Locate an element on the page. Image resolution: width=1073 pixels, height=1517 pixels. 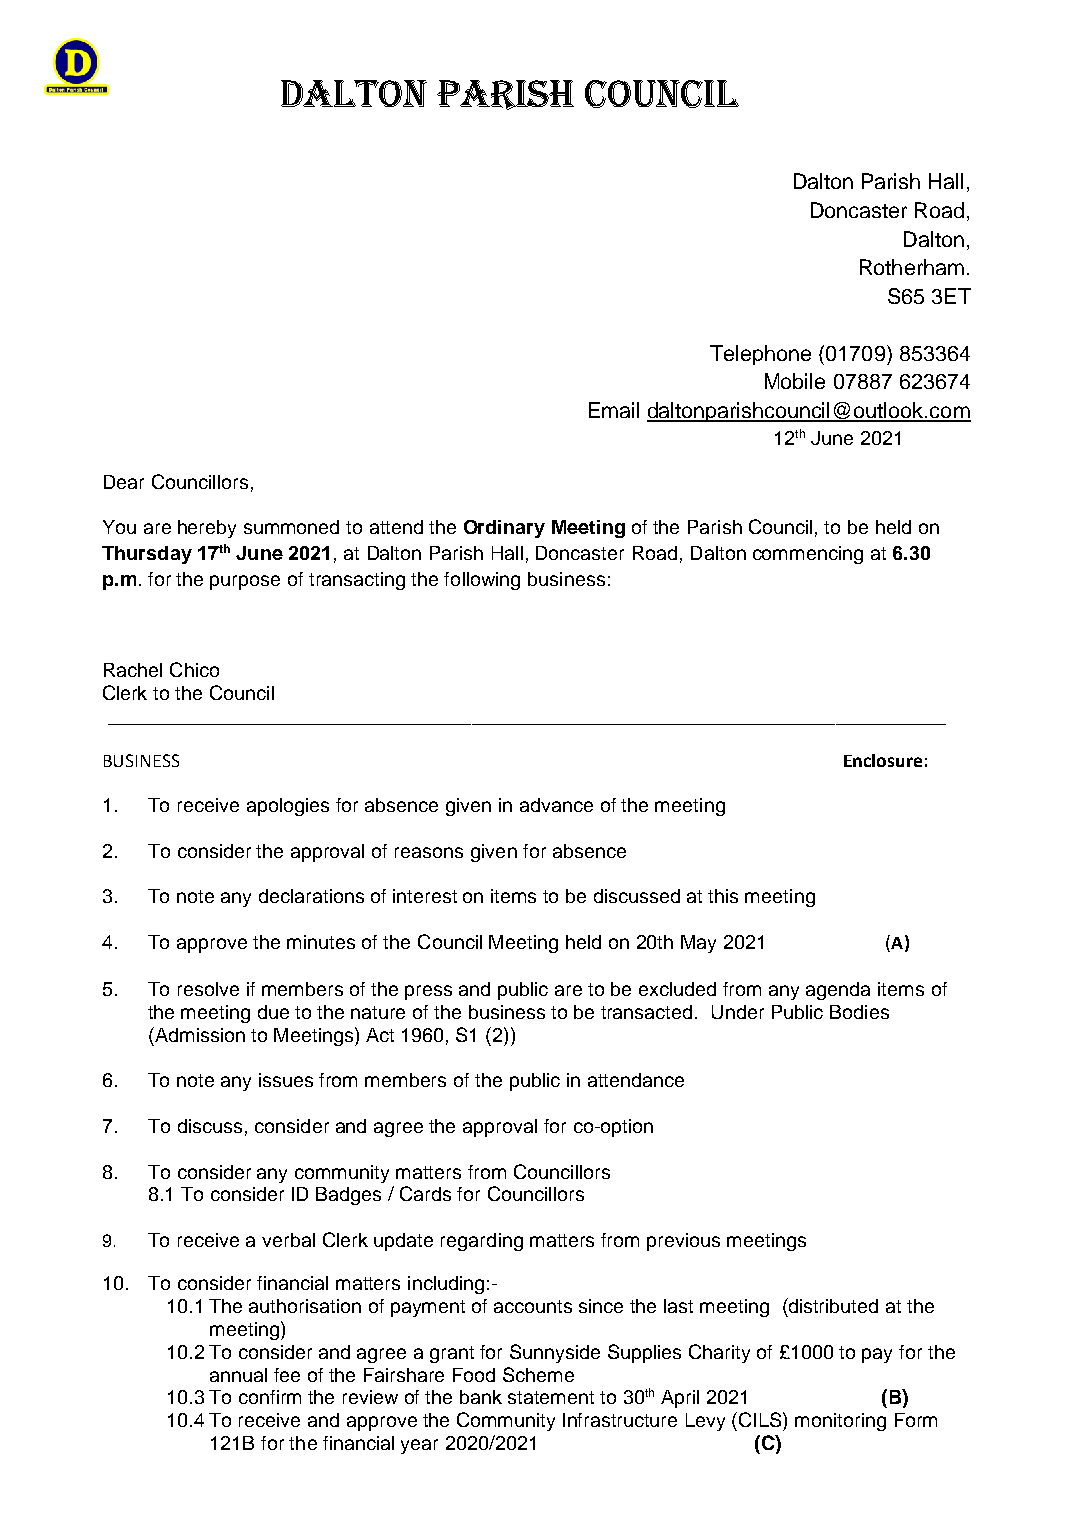
Telephone is located at coordinates (760, 355).
